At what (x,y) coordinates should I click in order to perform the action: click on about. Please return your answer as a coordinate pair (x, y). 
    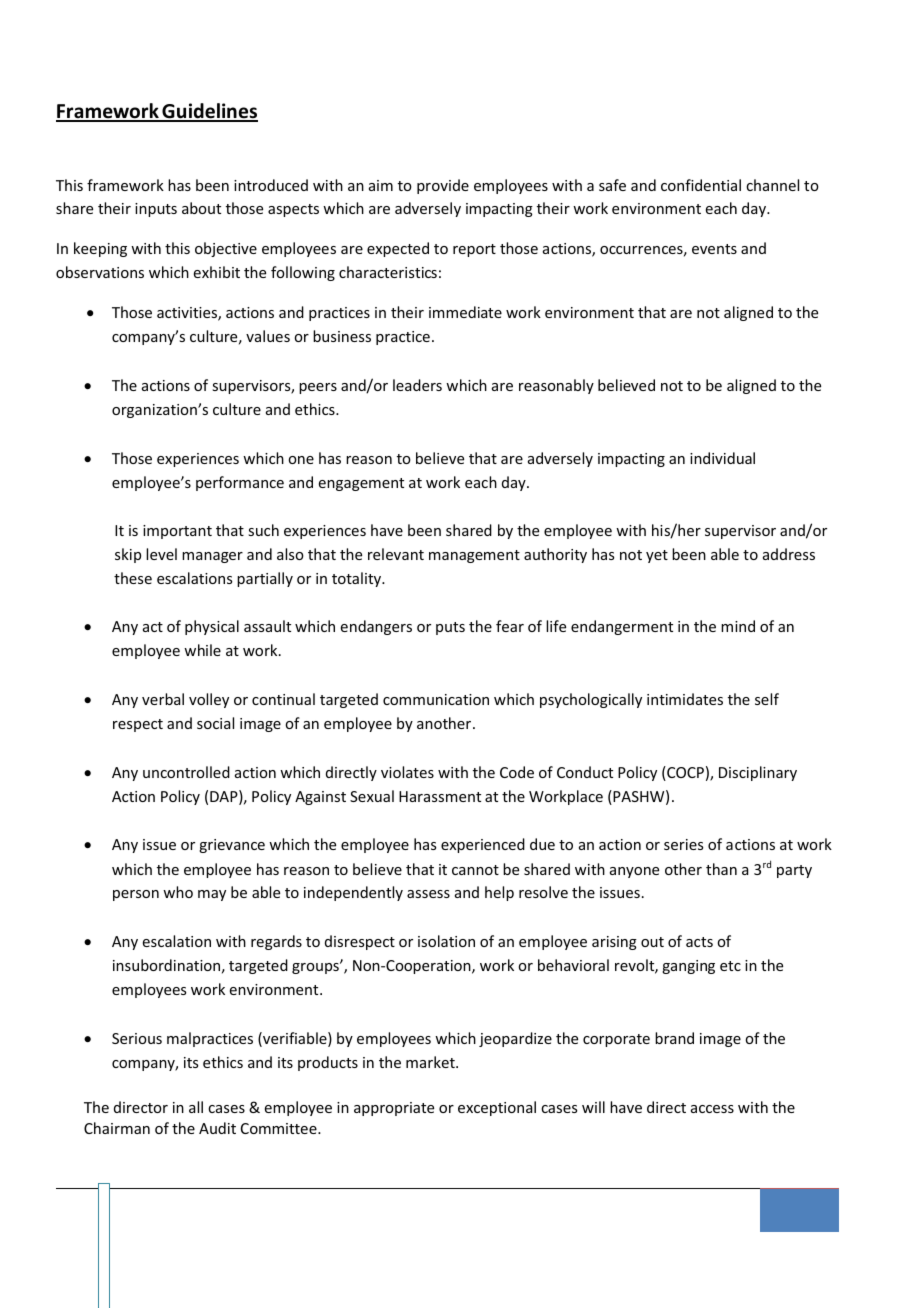
    Looking at the image, I should click on (201, 208).
